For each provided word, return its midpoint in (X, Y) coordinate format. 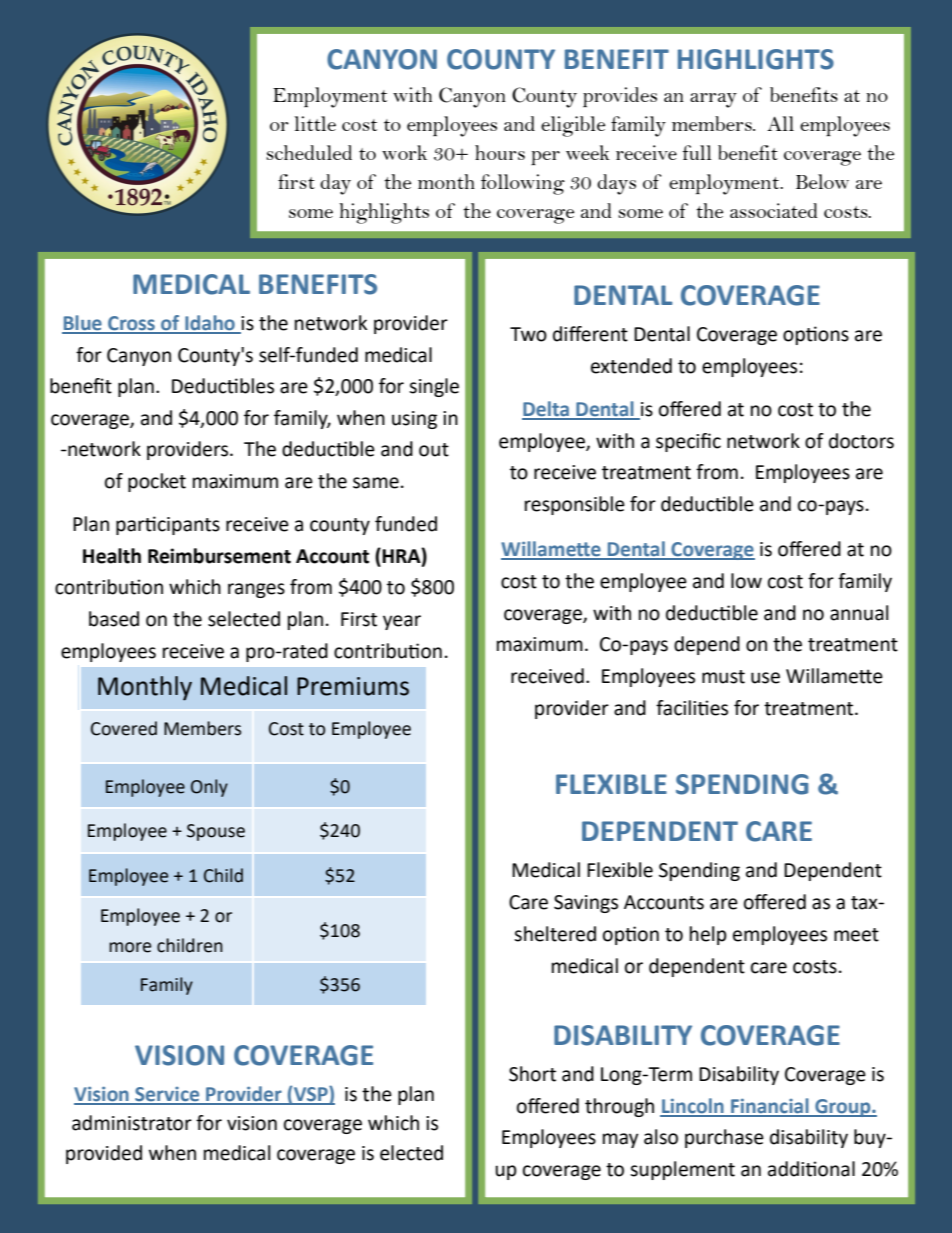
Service (167, 1095)
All (780, 123)
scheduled (309, 152)
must (723, 677)
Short (532, 1074)
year (402, 622)
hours (500, 152)
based (114, 619)
